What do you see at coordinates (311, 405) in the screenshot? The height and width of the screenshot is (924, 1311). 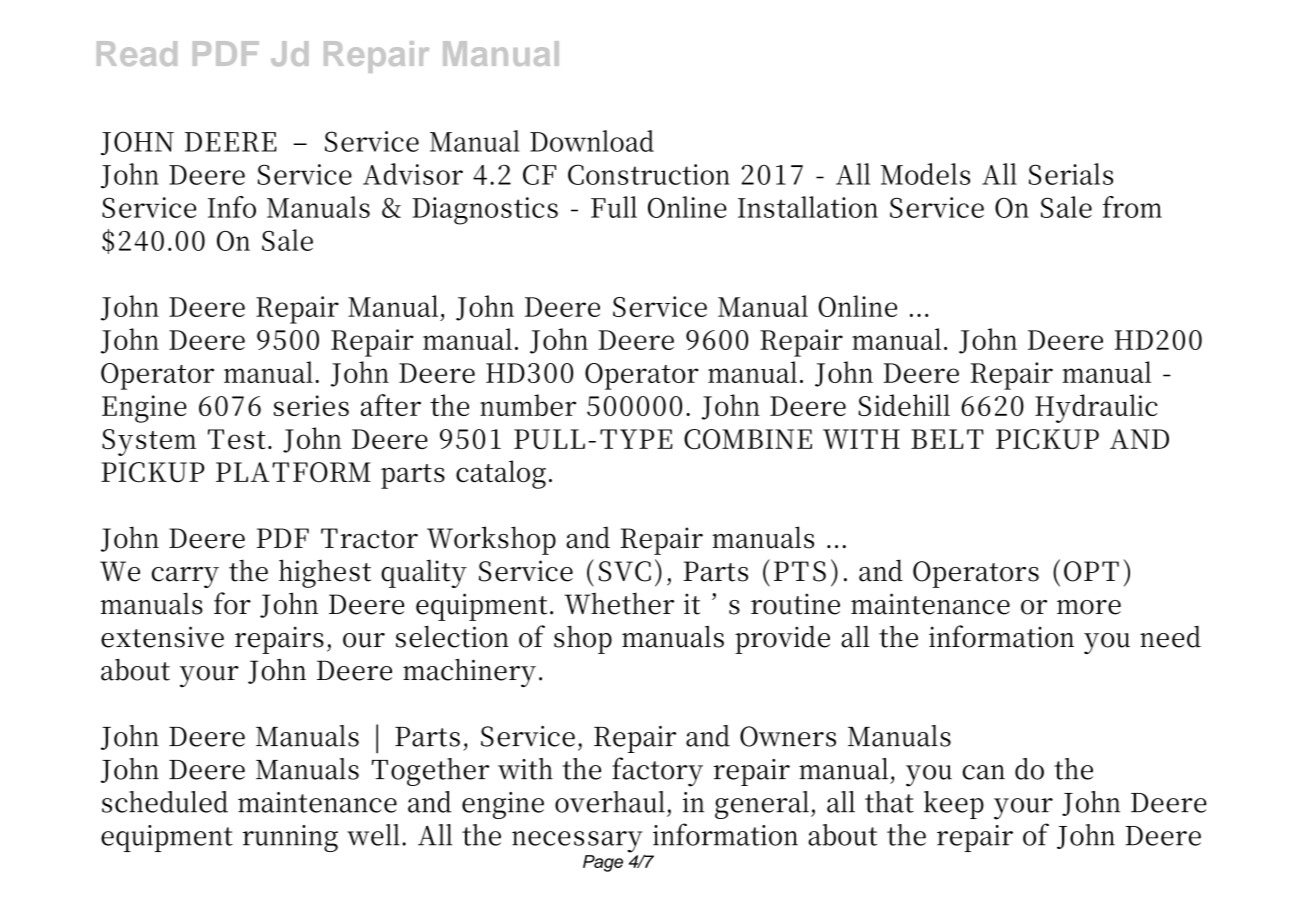 I see `series` at bounding box center [311, 405].
